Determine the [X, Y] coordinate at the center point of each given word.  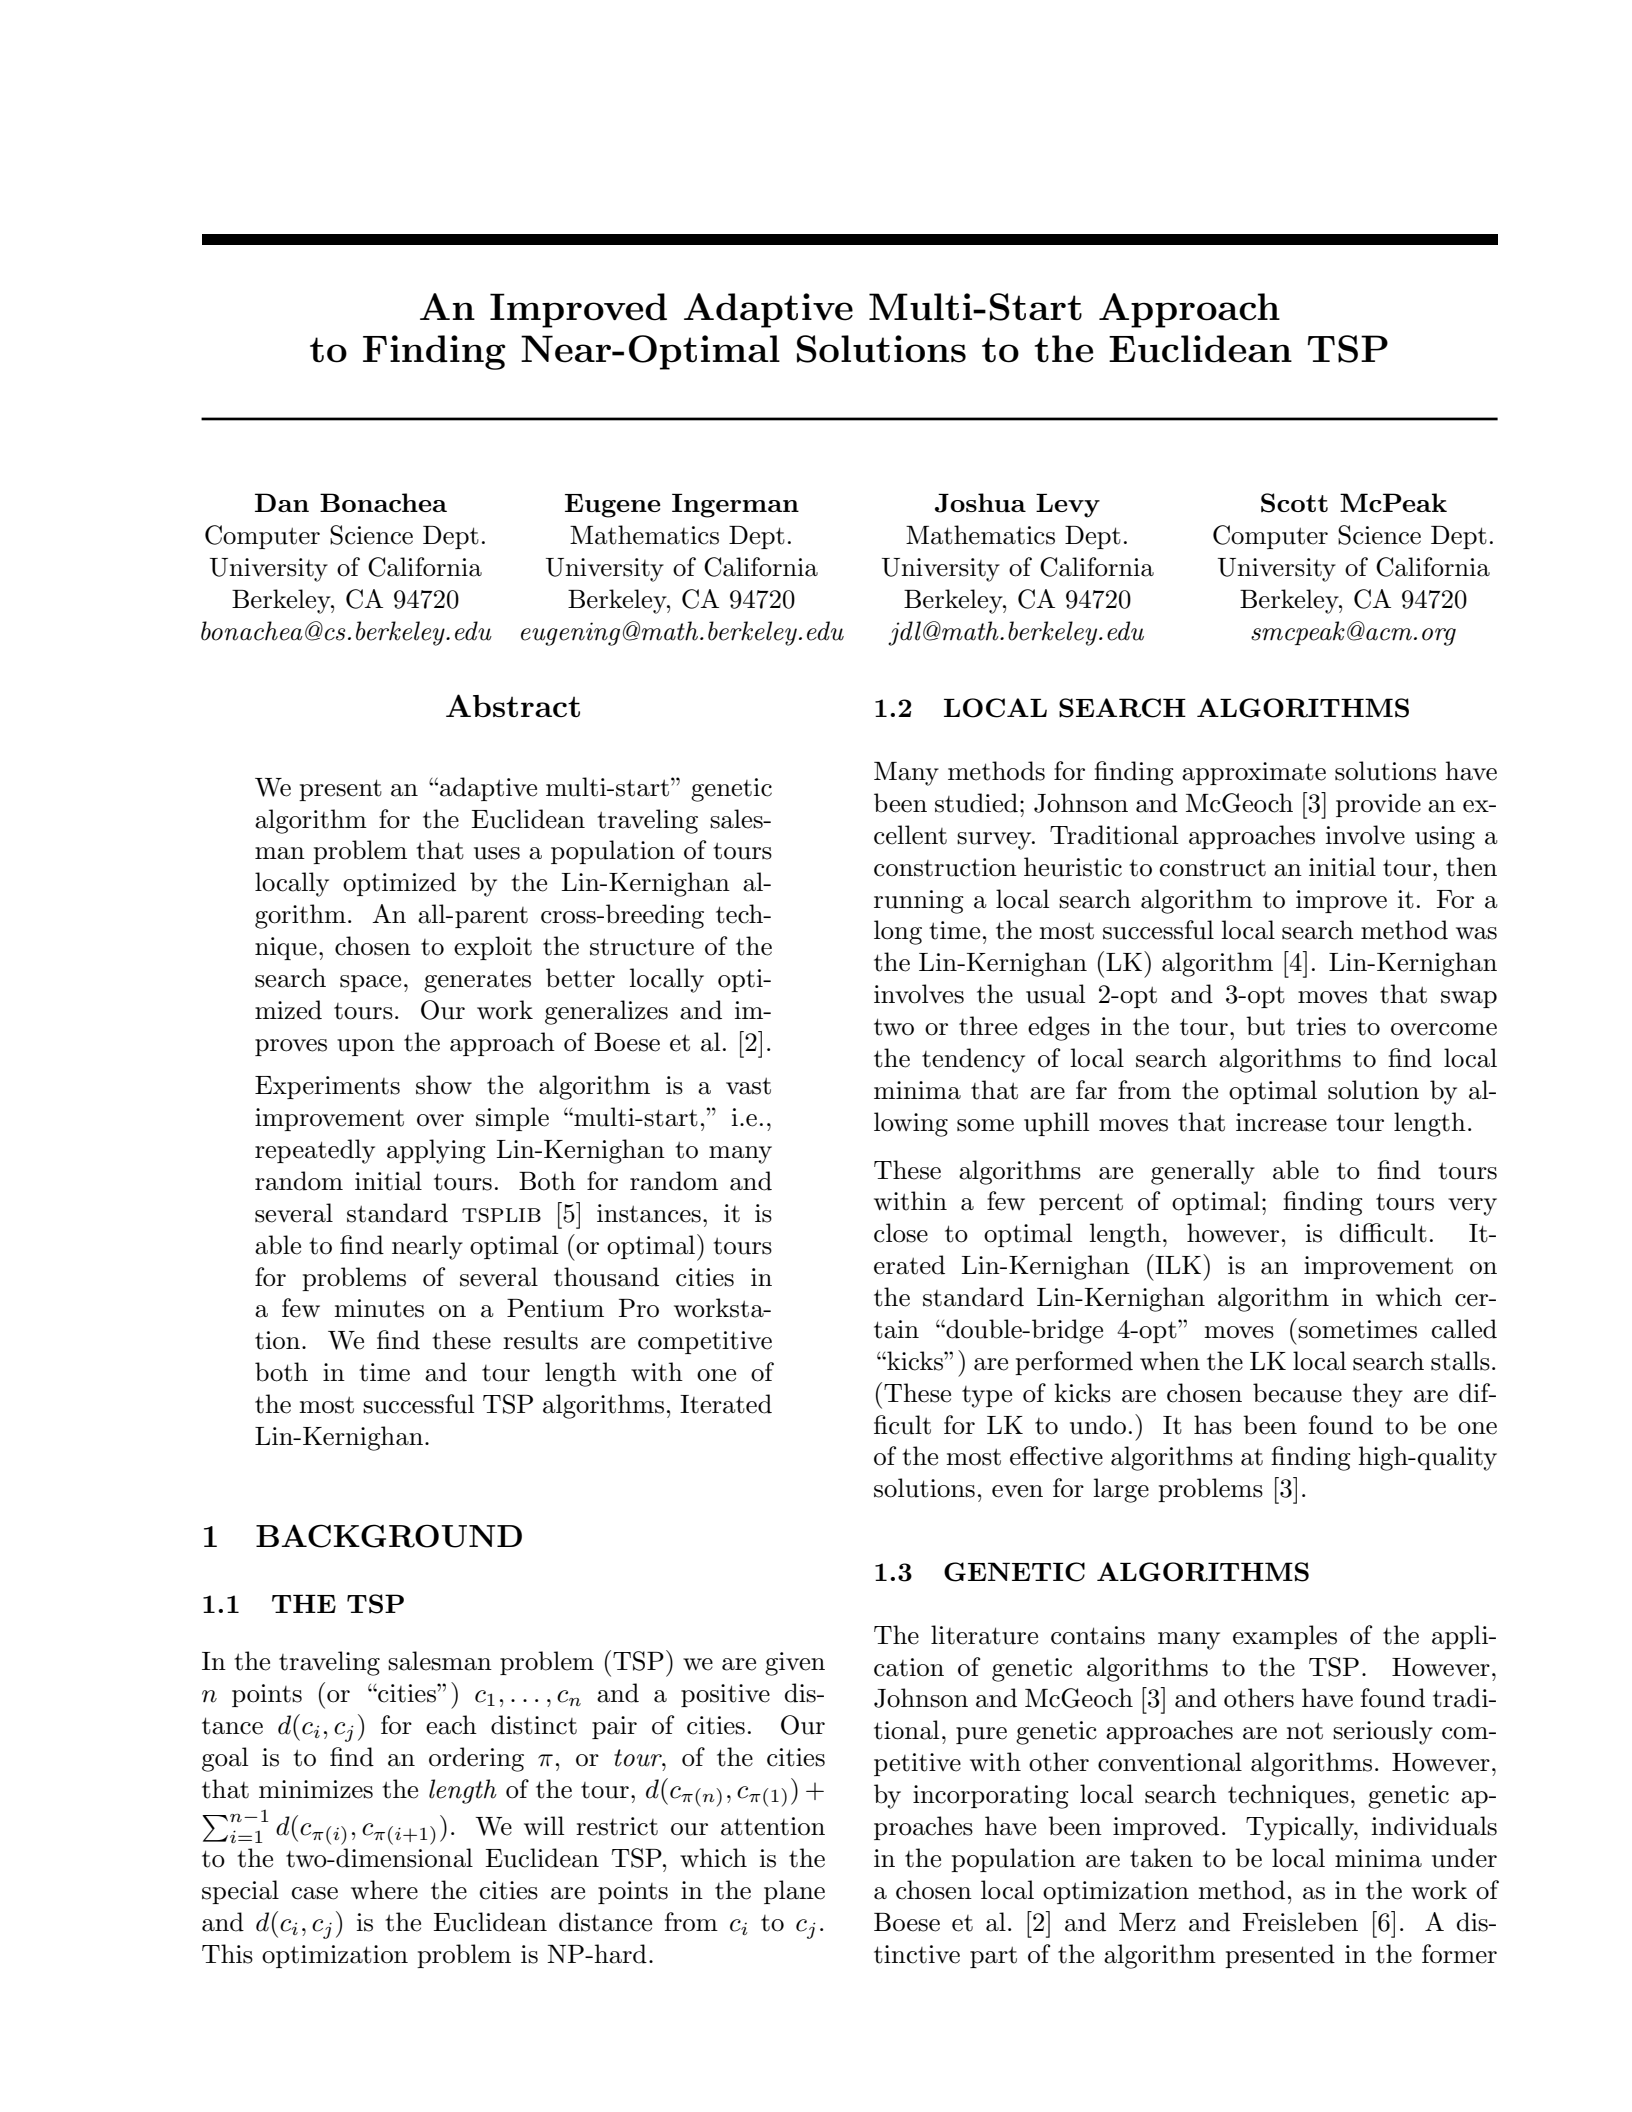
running [919, 902]
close [901, 1233]
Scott [1294, 503]
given [795, 1664]
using [1445, 838]
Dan [282, 502]
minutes [379, 1308]
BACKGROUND [389, 1536]
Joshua [980, 503]
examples [1285, 1637]
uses [497, 853]
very [1472, 1207]
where [384, 1890]
